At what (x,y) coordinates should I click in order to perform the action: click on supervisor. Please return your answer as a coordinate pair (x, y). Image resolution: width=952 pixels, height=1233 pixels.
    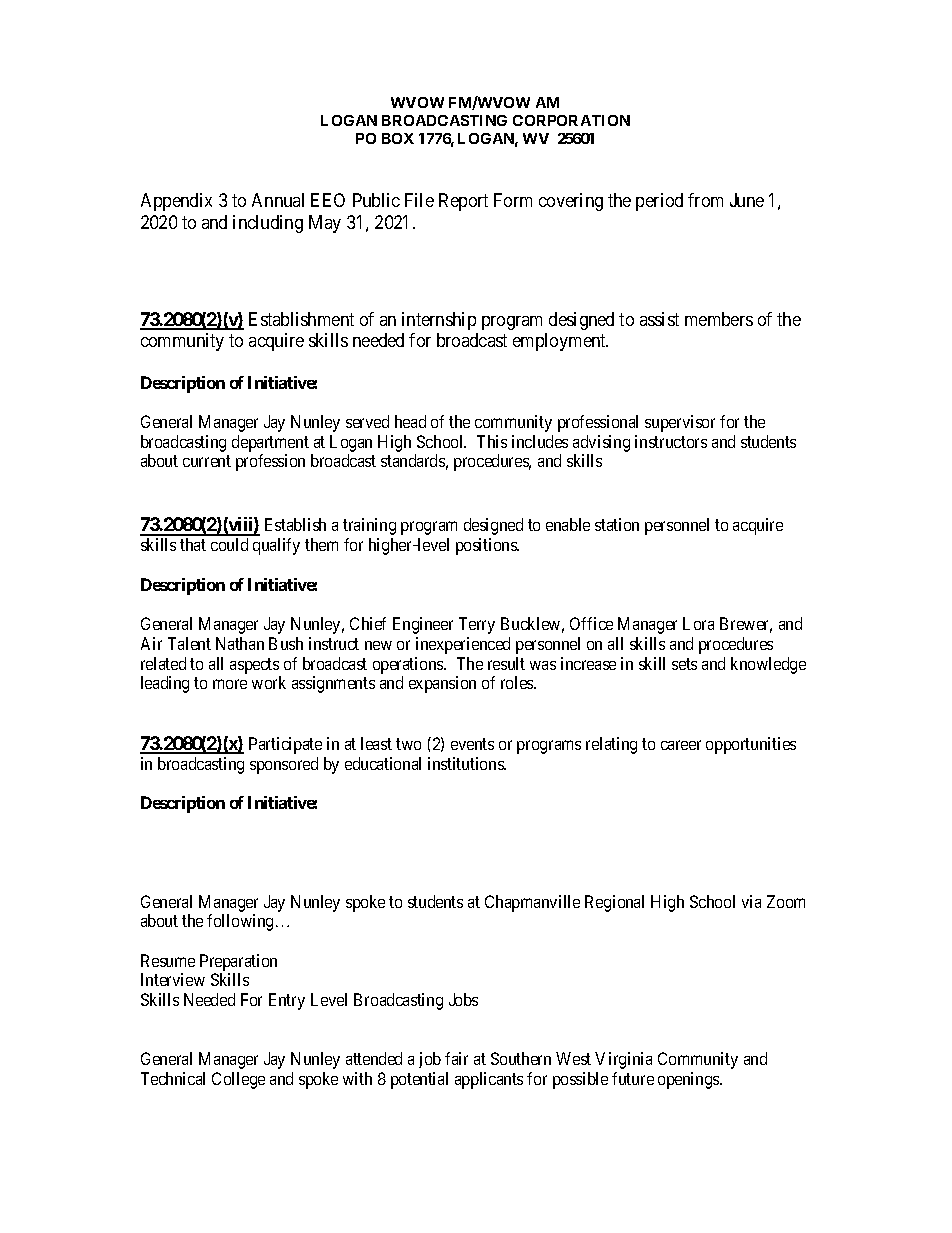
    Looking at the image, I should click on (680, 423).
